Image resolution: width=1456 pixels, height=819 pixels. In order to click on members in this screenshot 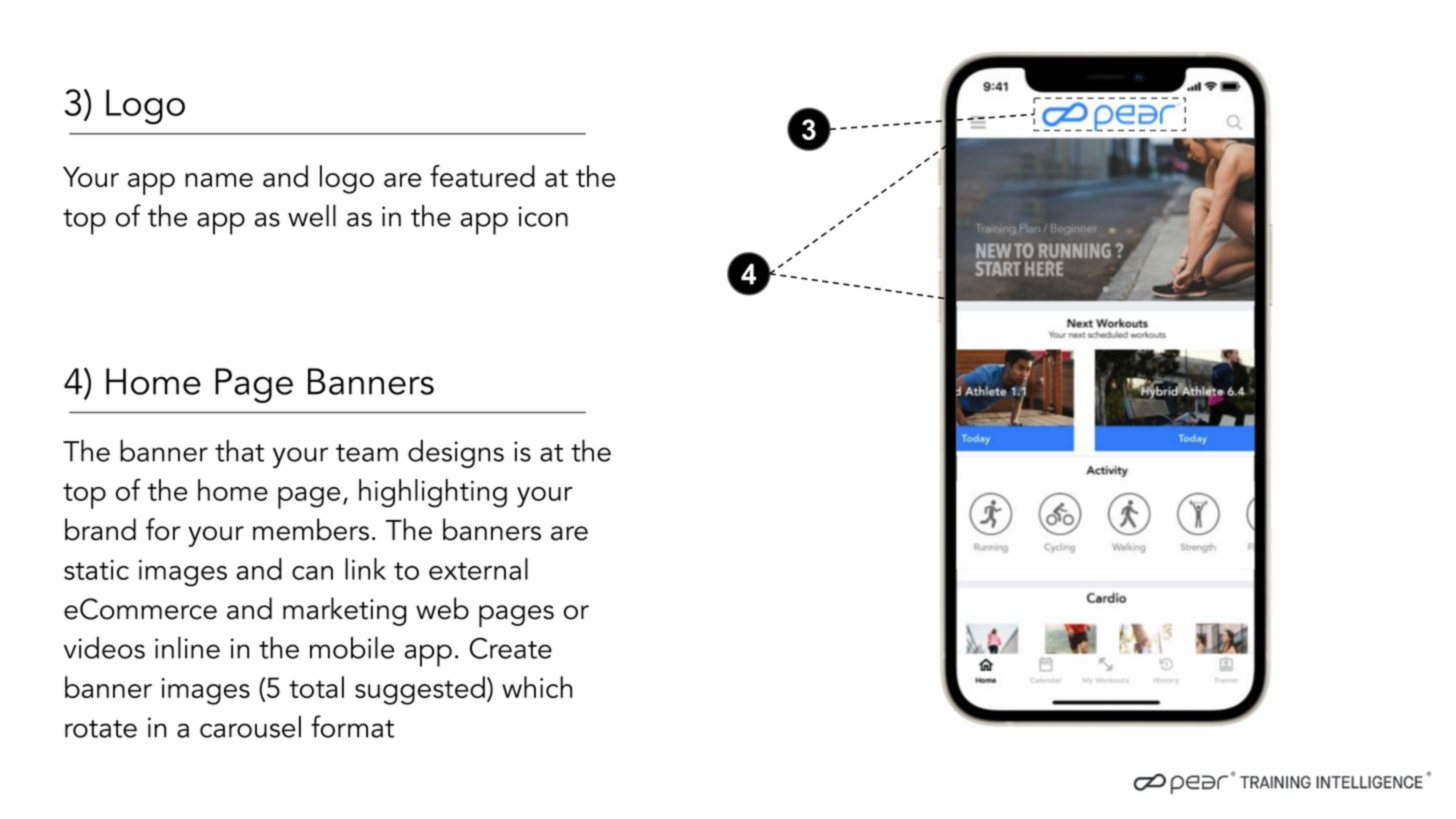, I will do `click(311, 529)`.
